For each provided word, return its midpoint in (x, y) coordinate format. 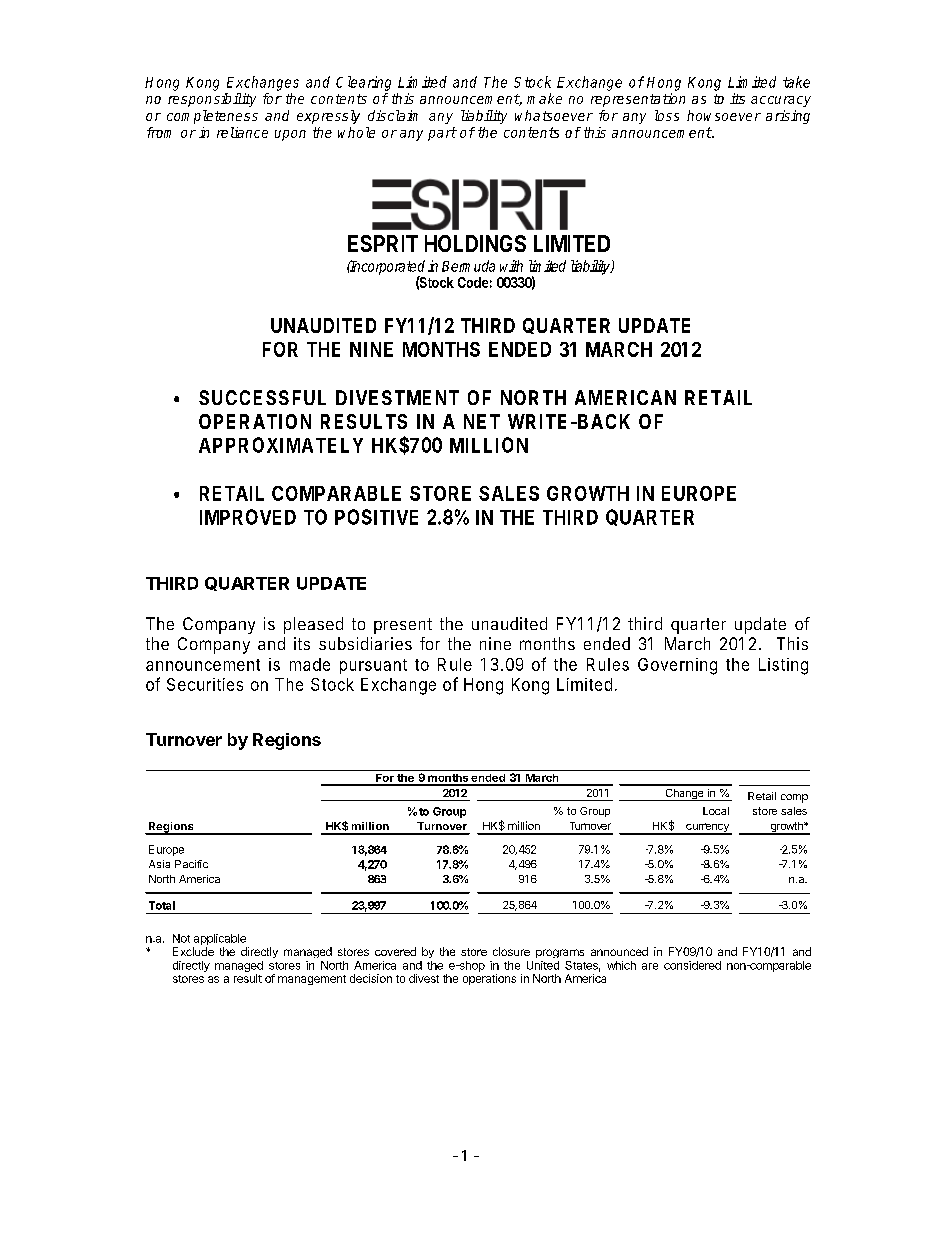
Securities (205, 684)
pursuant (373, 666)
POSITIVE (376, 517)
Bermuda (468, 266)
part (442, 134)
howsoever (724, 115)
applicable (220, 939)
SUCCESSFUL (262, 397)
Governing (677, 666)
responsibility (212, 100)
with (511, 266)
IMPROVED (248, 517)
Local (716, 811)
